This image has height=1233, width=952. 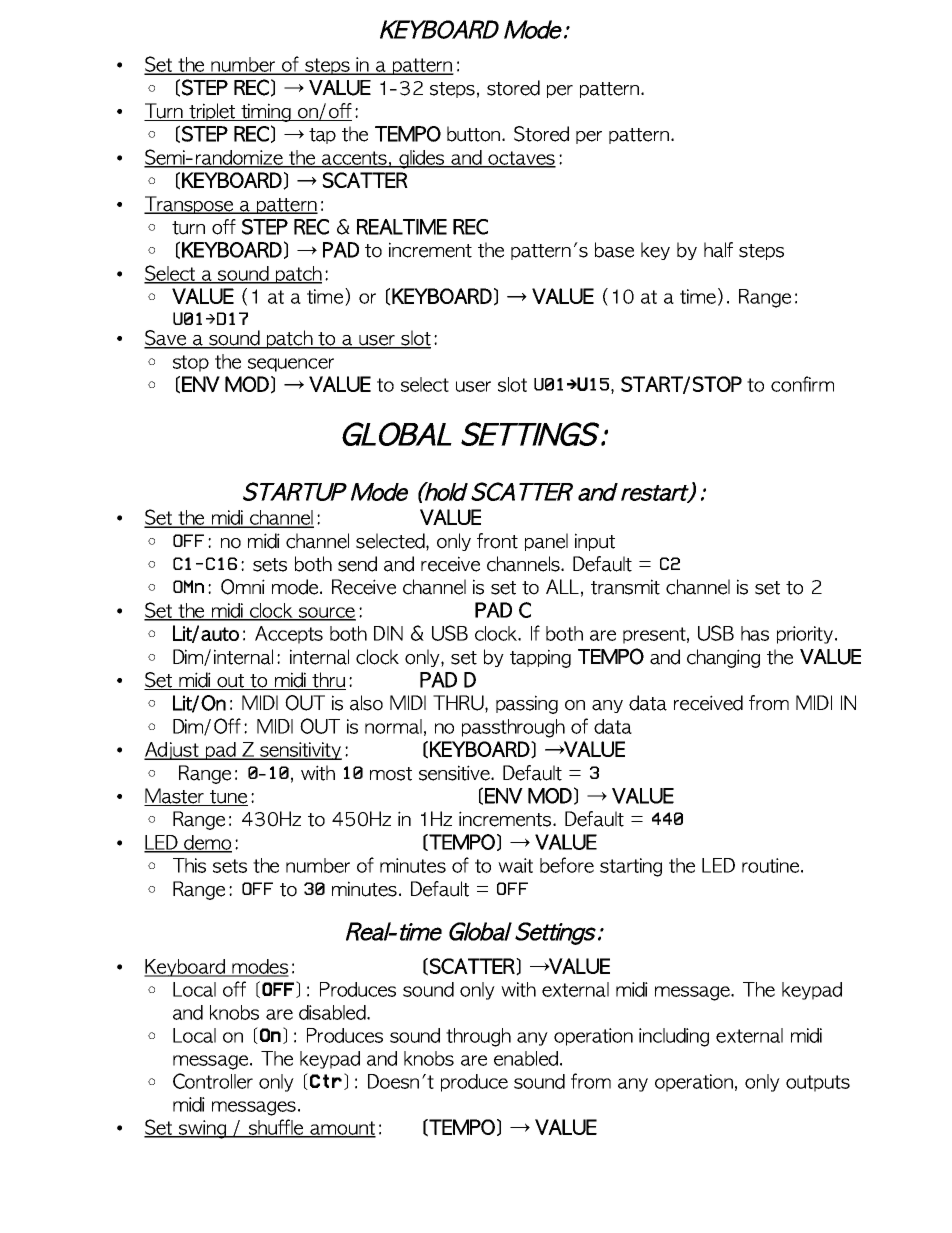 I want to click on timing, so click(x=266, y=112).
